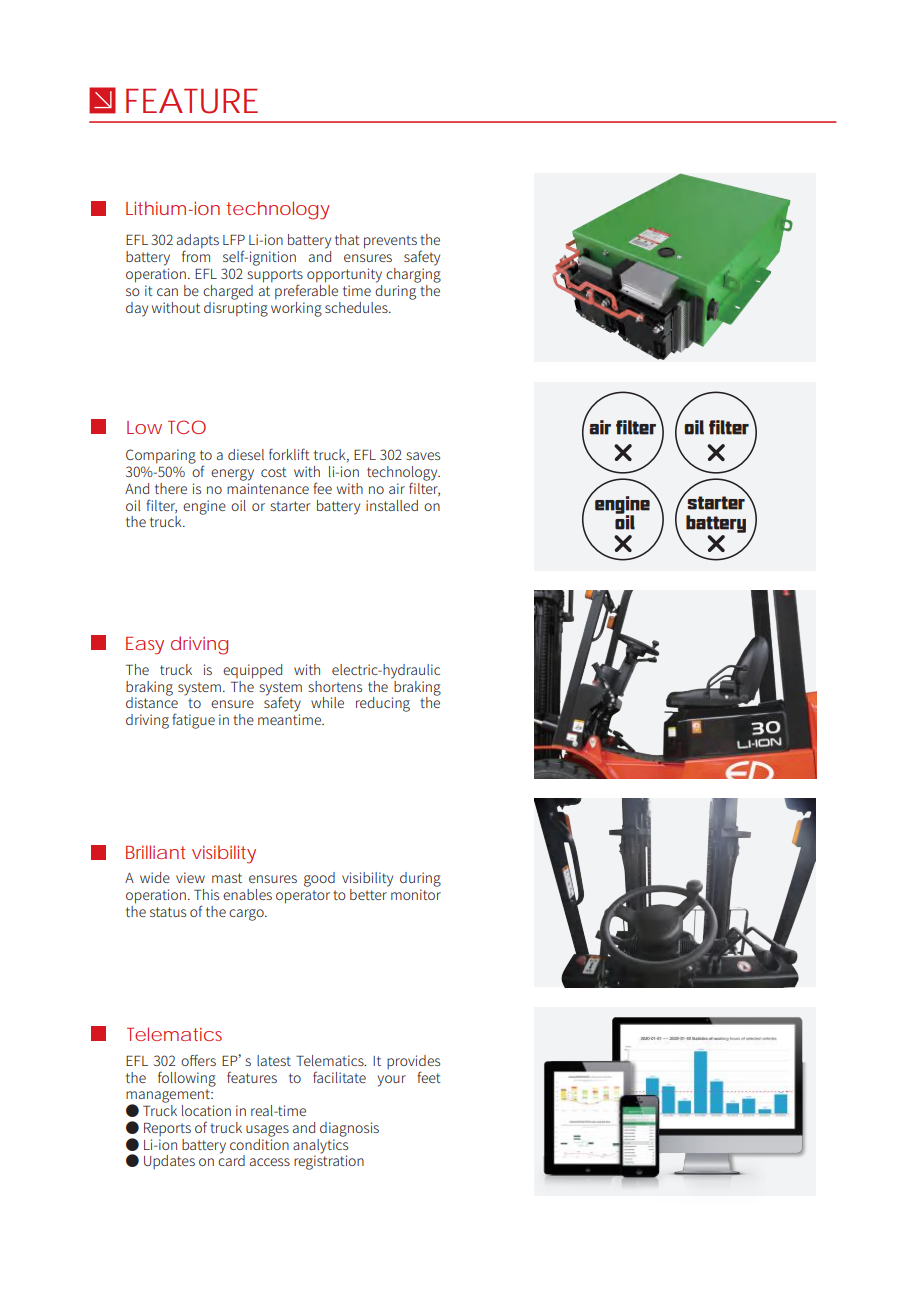 This document has height=1308, width=924. Describe the element at coordinates (416, 894) in the document. I see `monitor` at that location.
